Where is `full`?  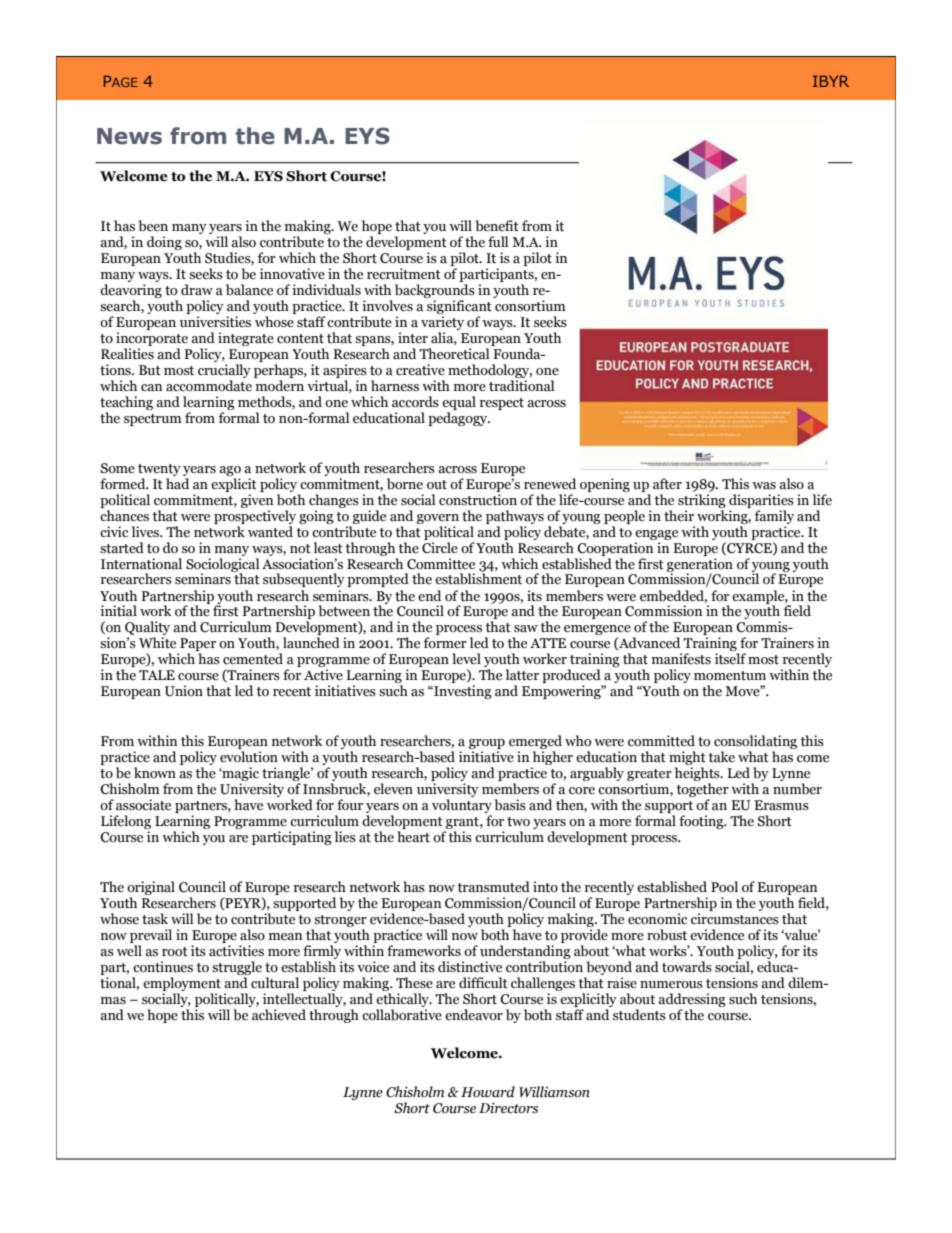 full is located at coordinates (498, 241).
